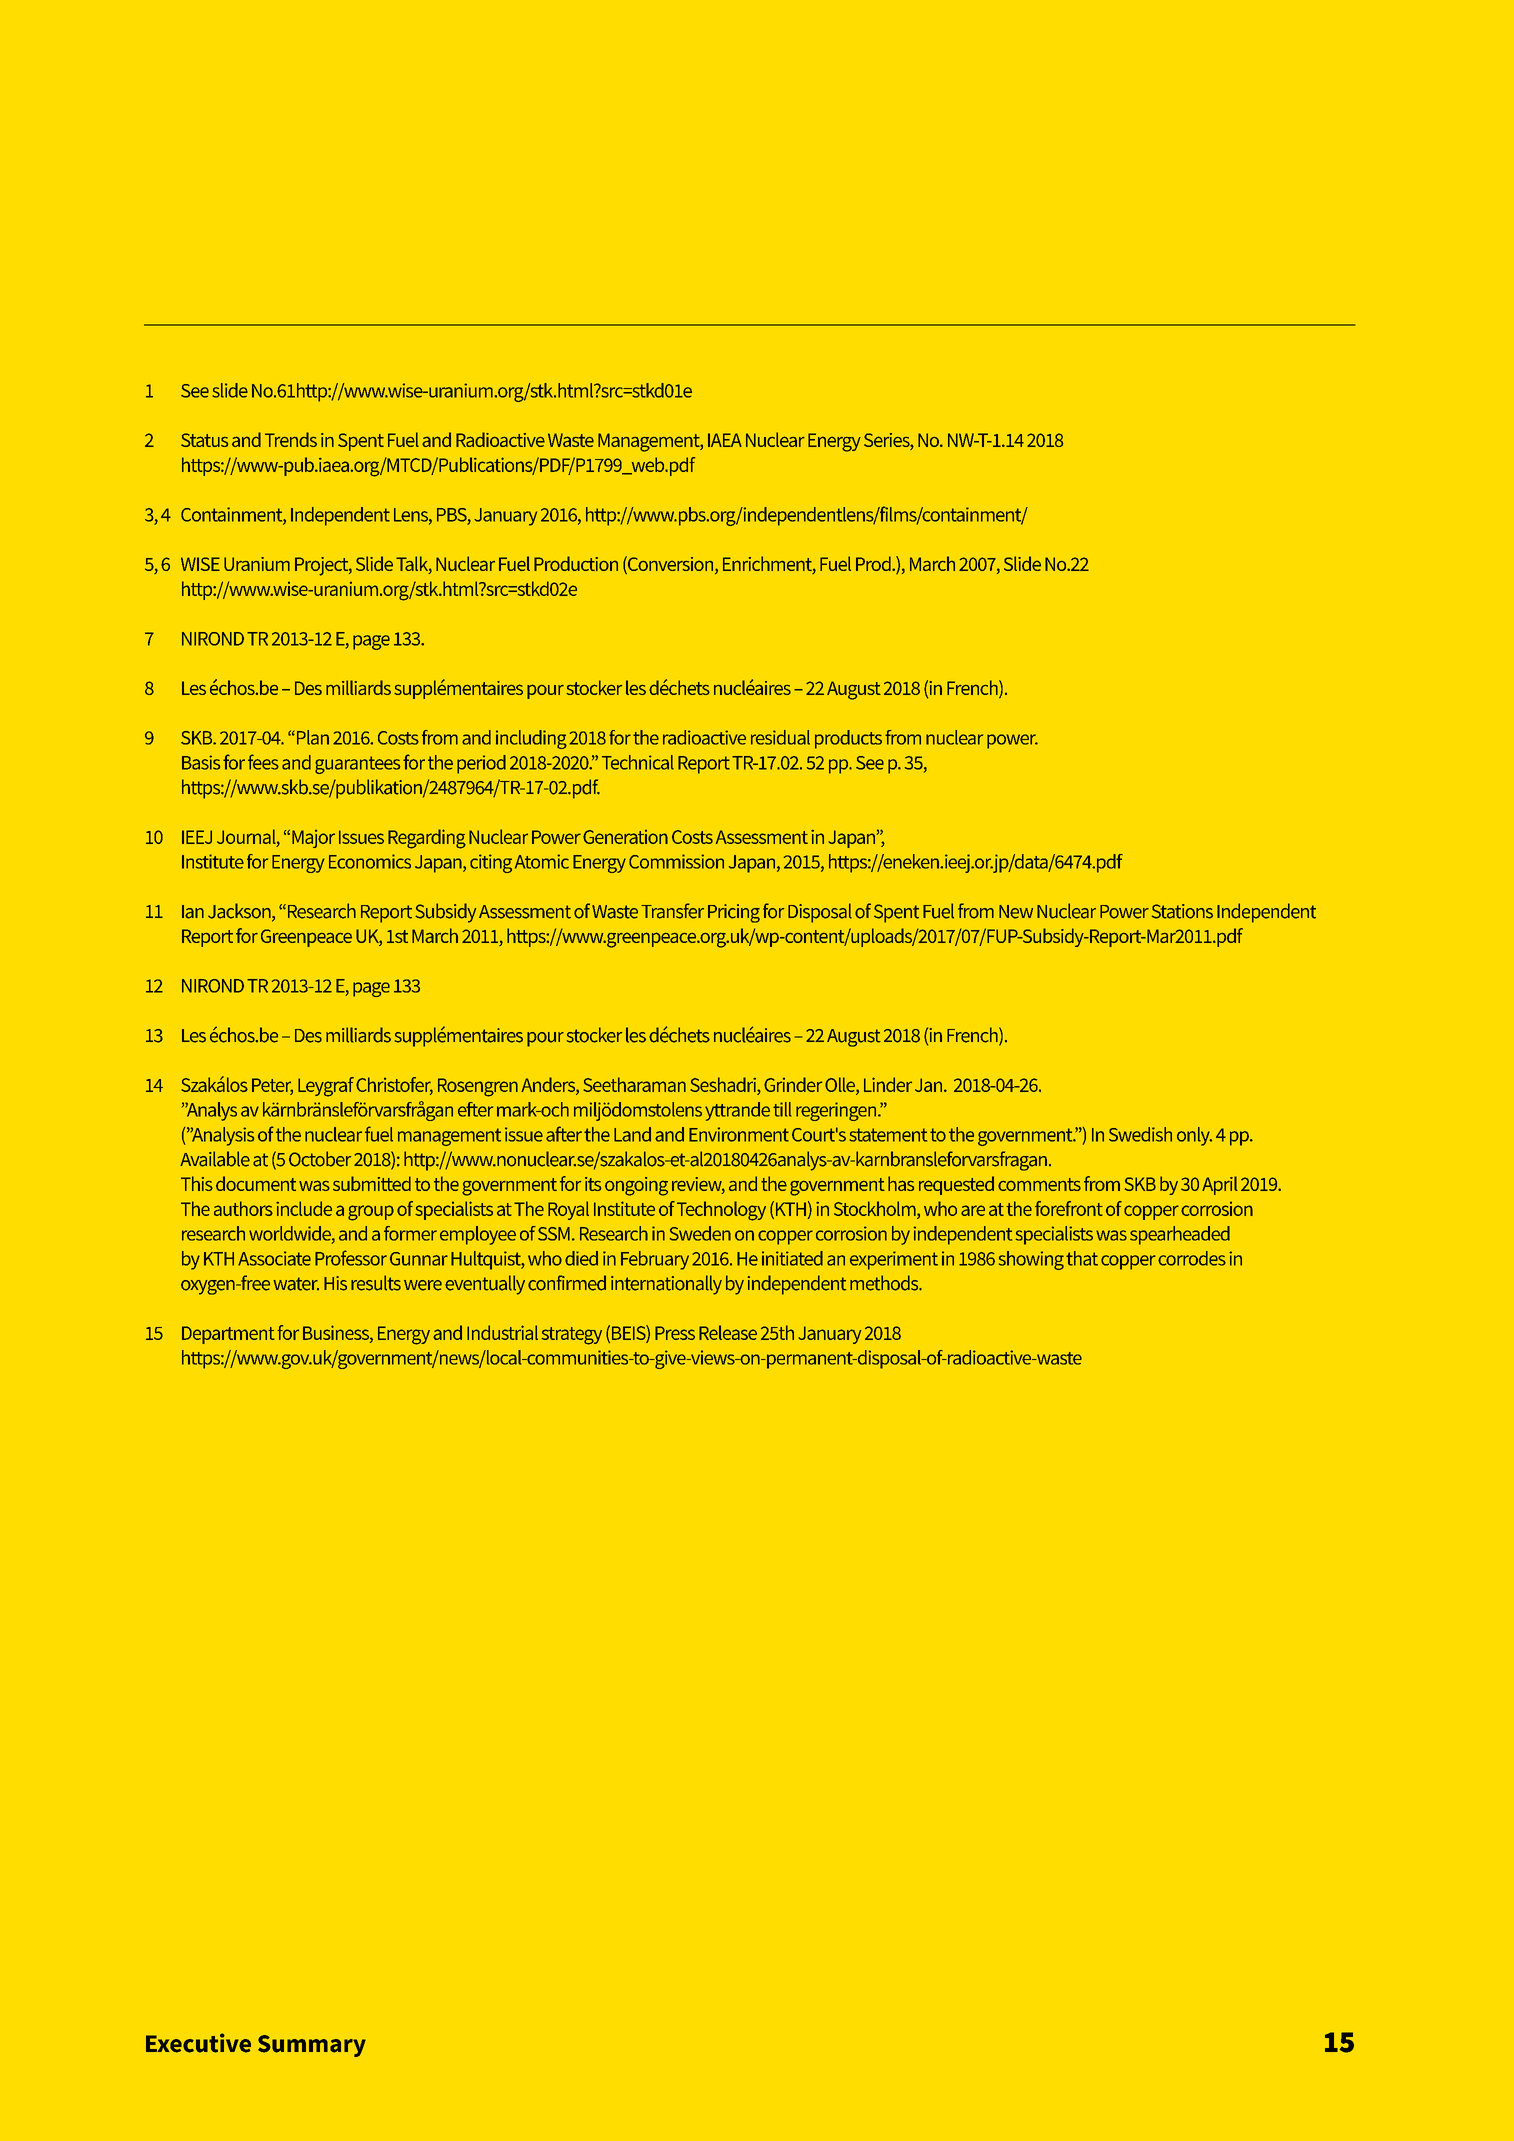 Image resolution: width=1514 pixels, height=2141 pixels. What do you see at coordinates (198, 2043) in the screenshot?
I see `Executive` at bounding box center [198, 2043].
